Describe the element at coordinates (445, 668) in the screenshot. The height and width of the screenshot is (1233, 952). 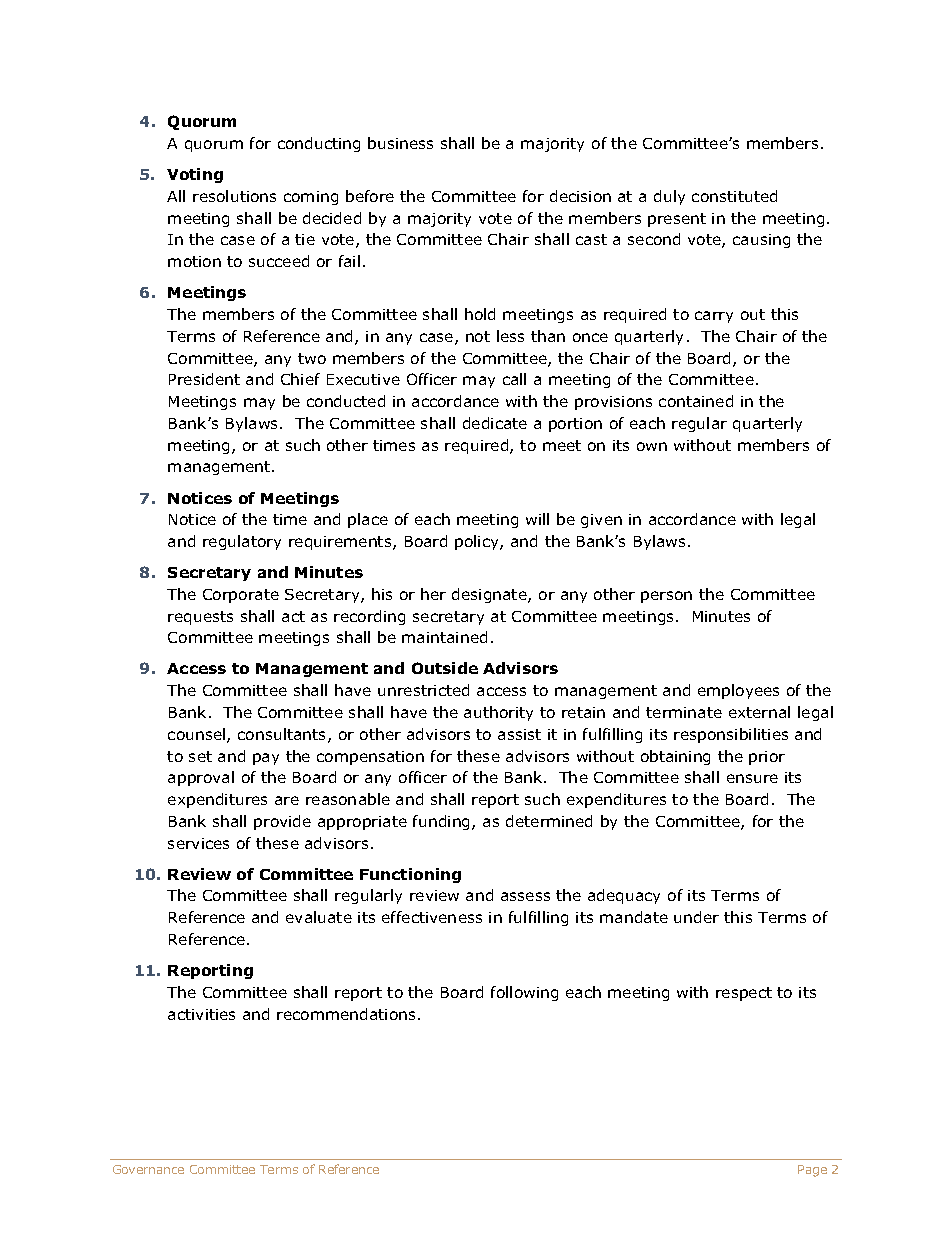
I see `Outside` at that location.
